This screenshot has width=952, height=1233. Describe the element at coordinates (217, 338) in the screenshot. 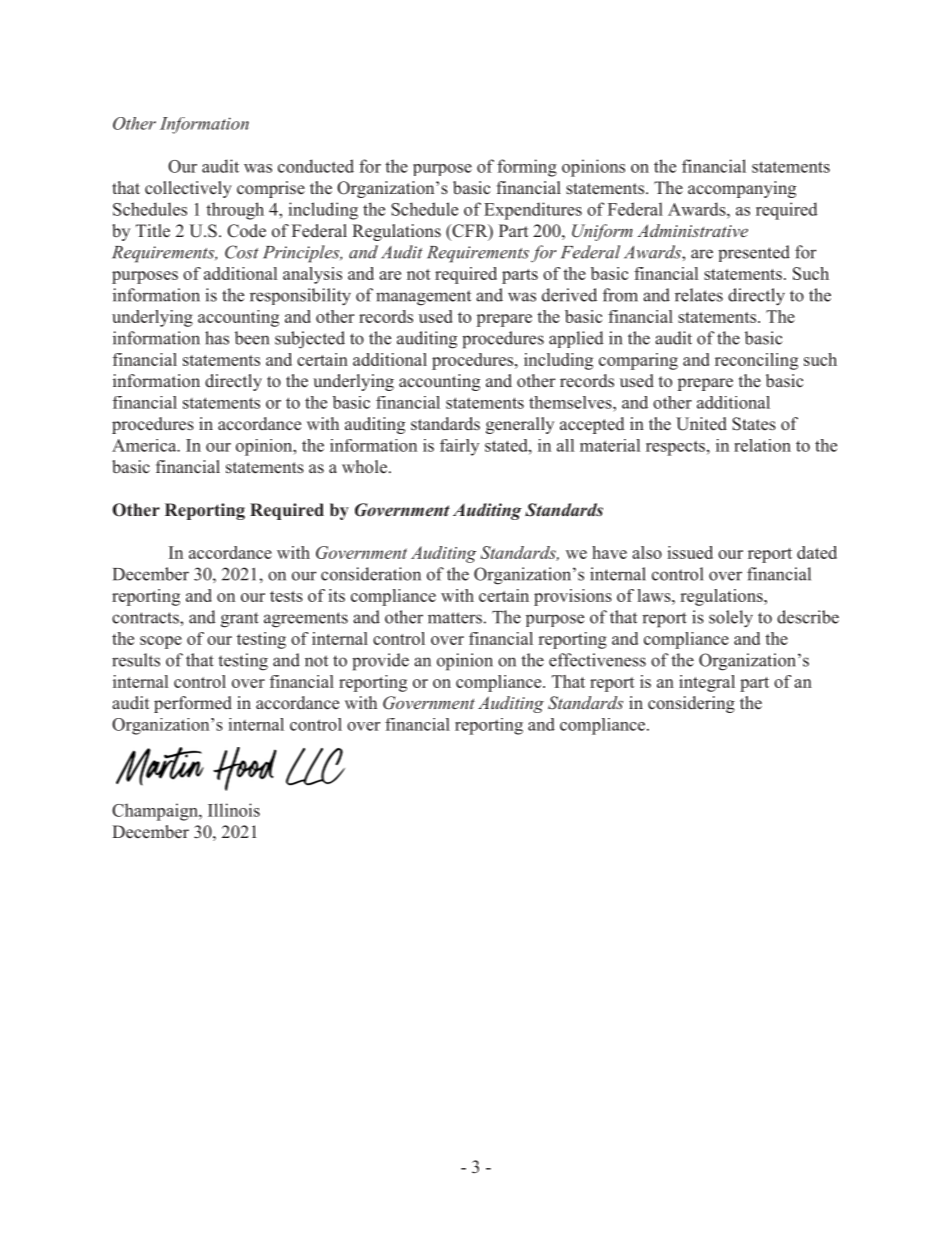

I see `has` at that location.
